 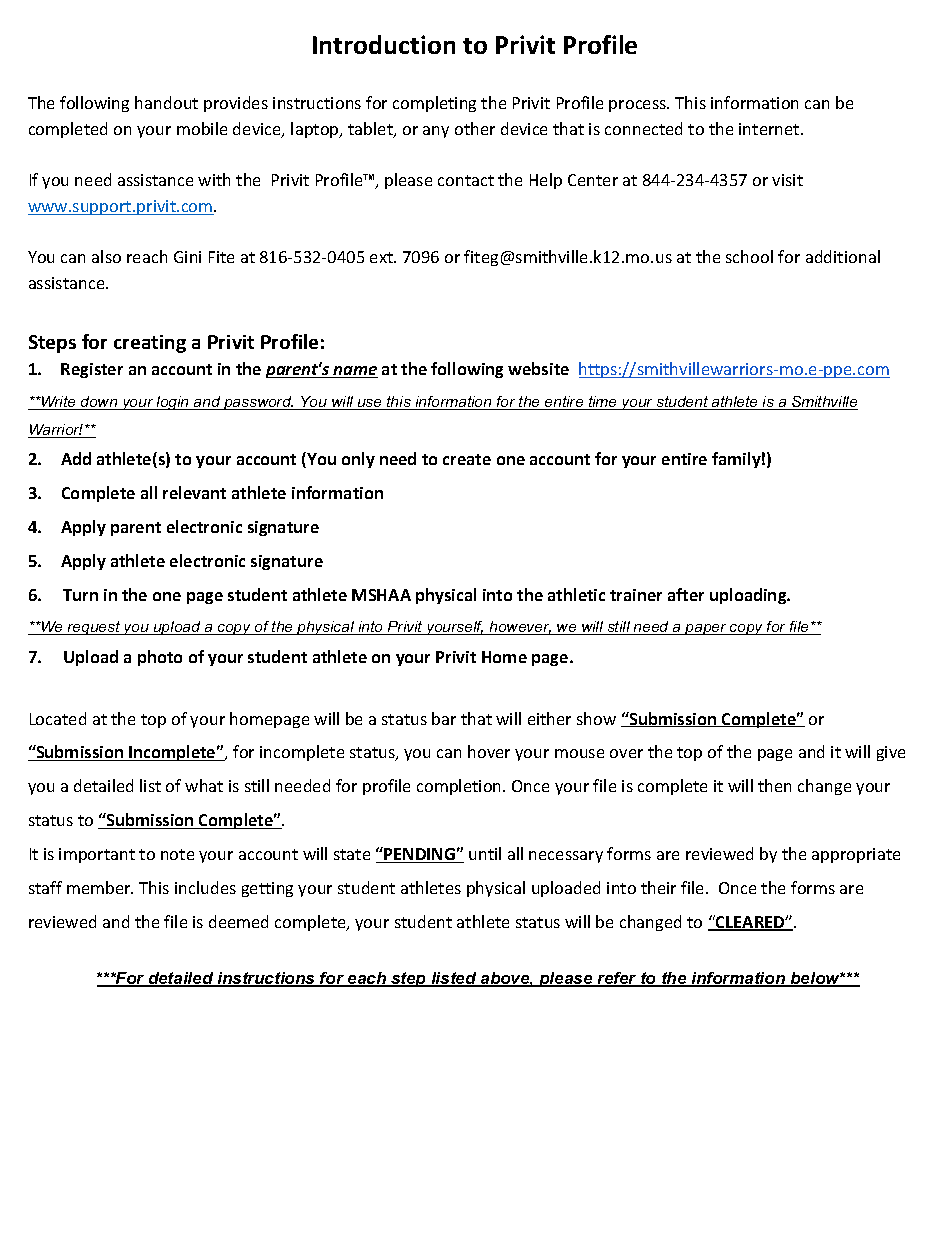 I want to click on family, so click(x=736, y=460).
